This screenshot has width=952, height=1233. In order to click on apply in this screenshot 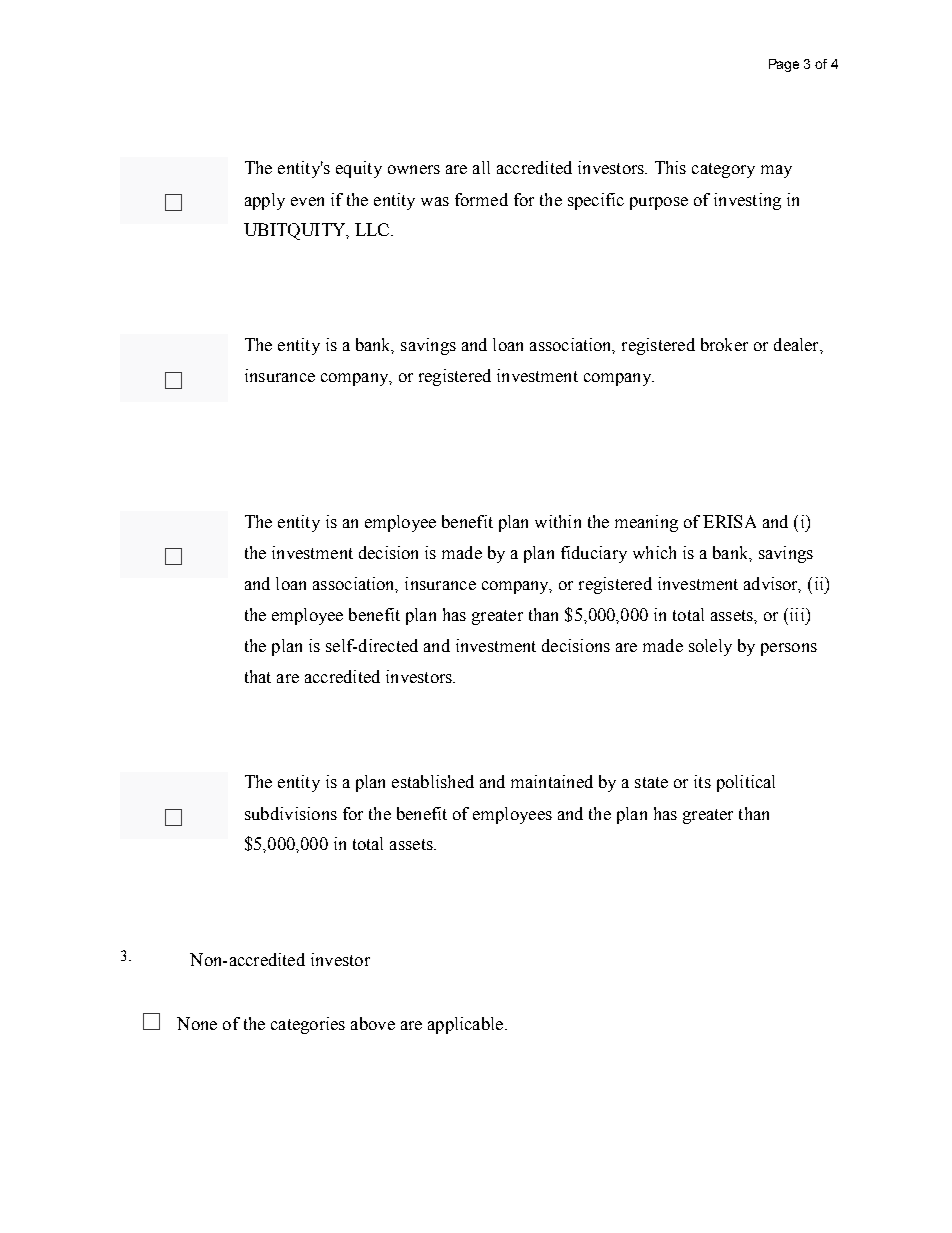, I will do `click(265, 201)`.
